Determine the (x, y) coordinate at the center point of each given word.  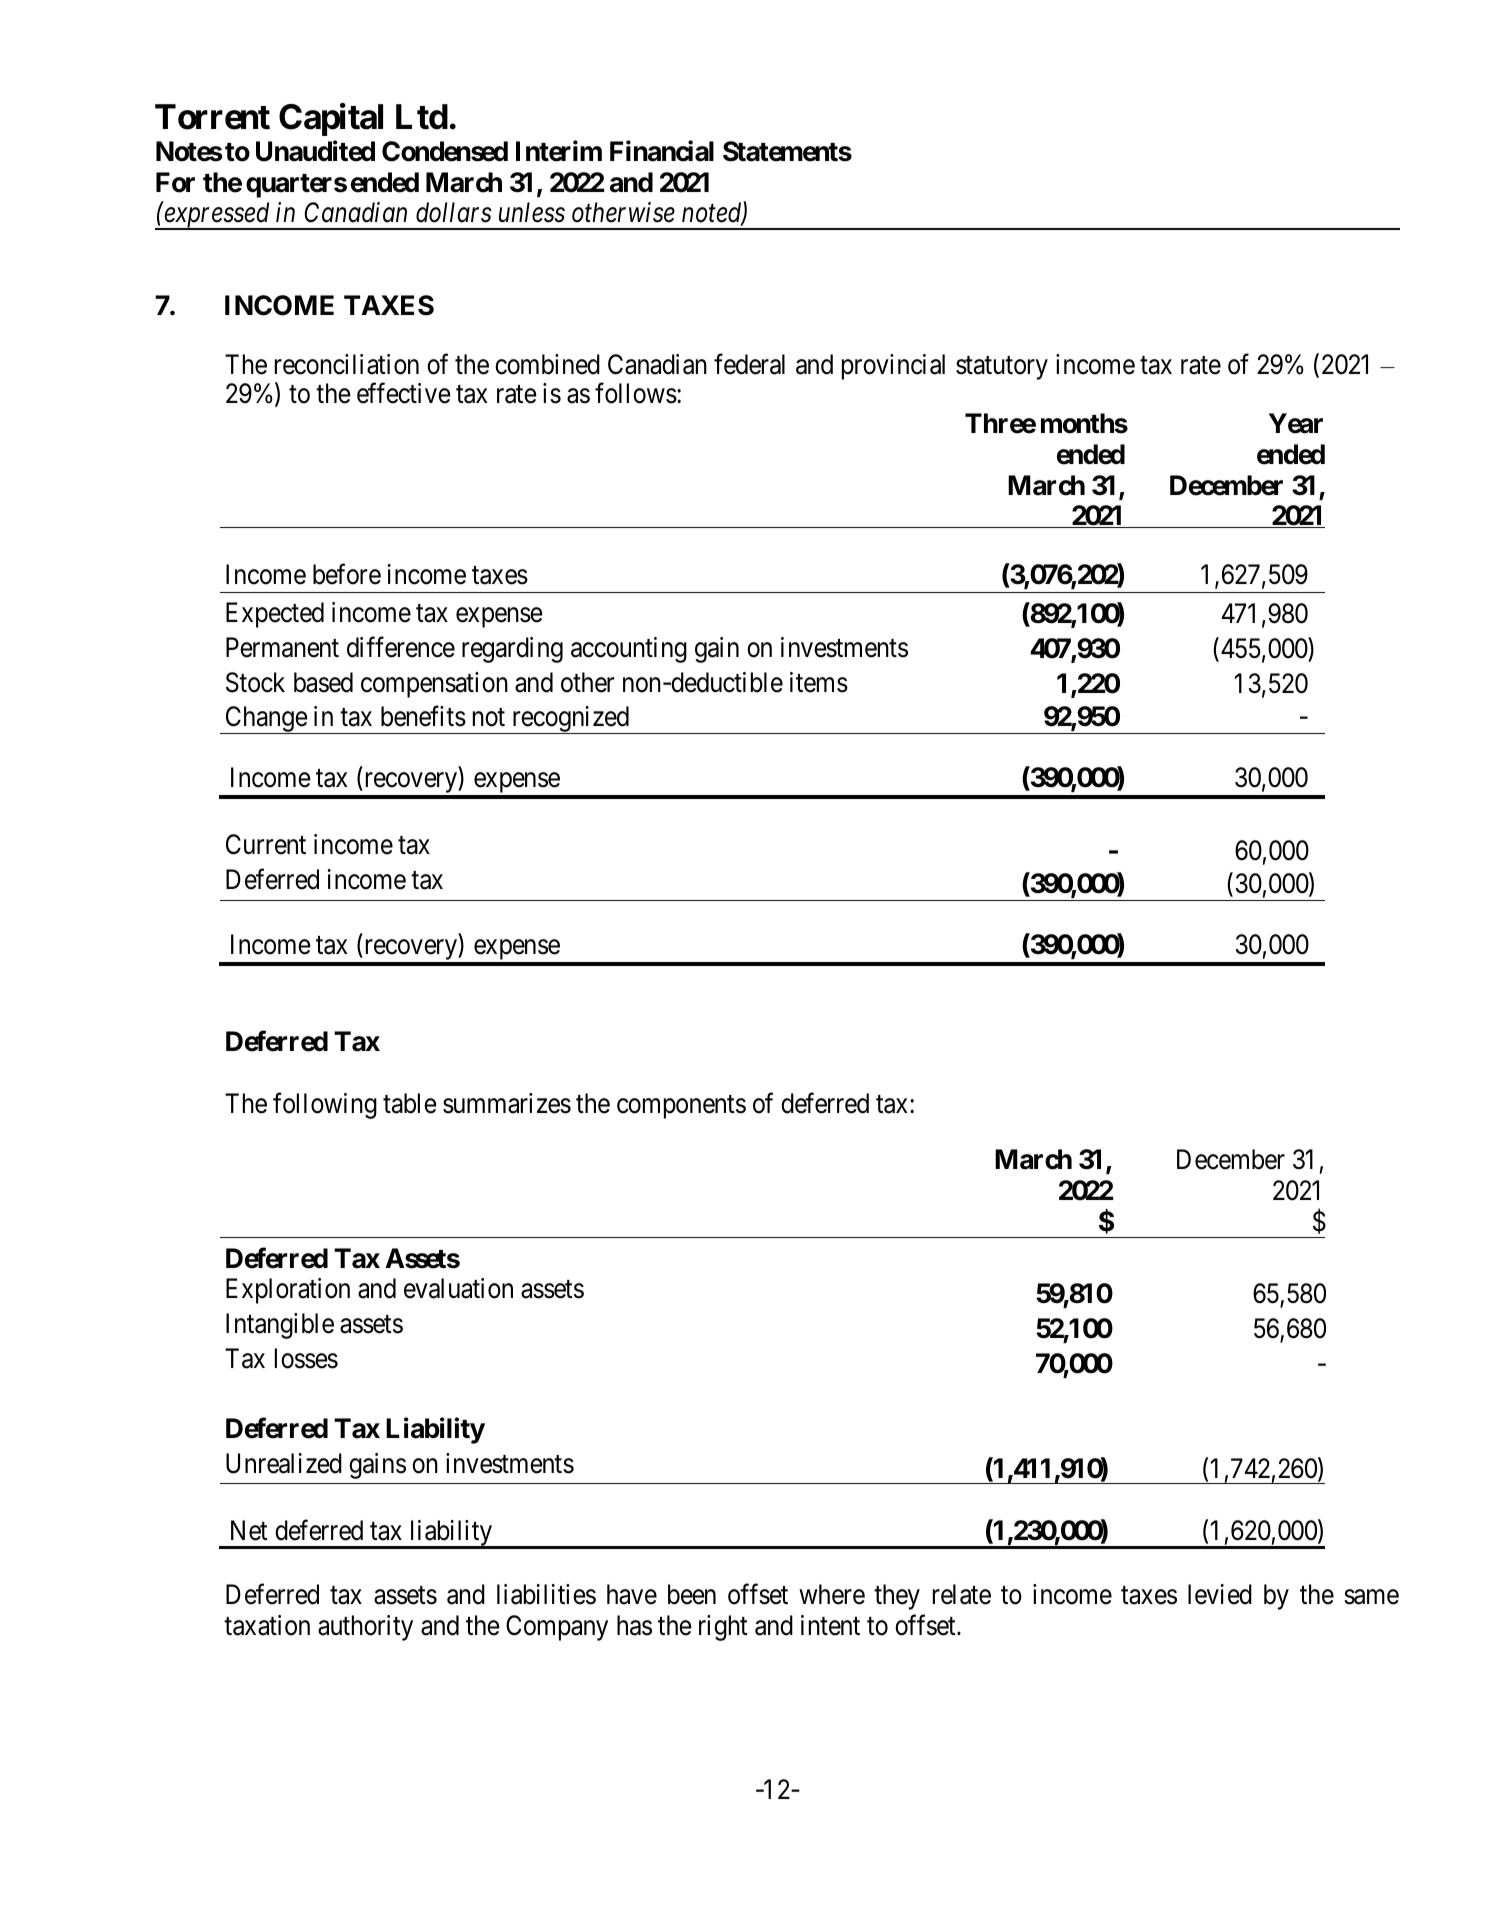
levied (1220, 1594)
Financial (662, 151)
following (325, 1105)
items (819, 682)
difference (401, 647)
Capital (331, 120)
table (410, 1103)
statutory (1002, 368)
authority (365, 1628)
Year (1296, 423)
